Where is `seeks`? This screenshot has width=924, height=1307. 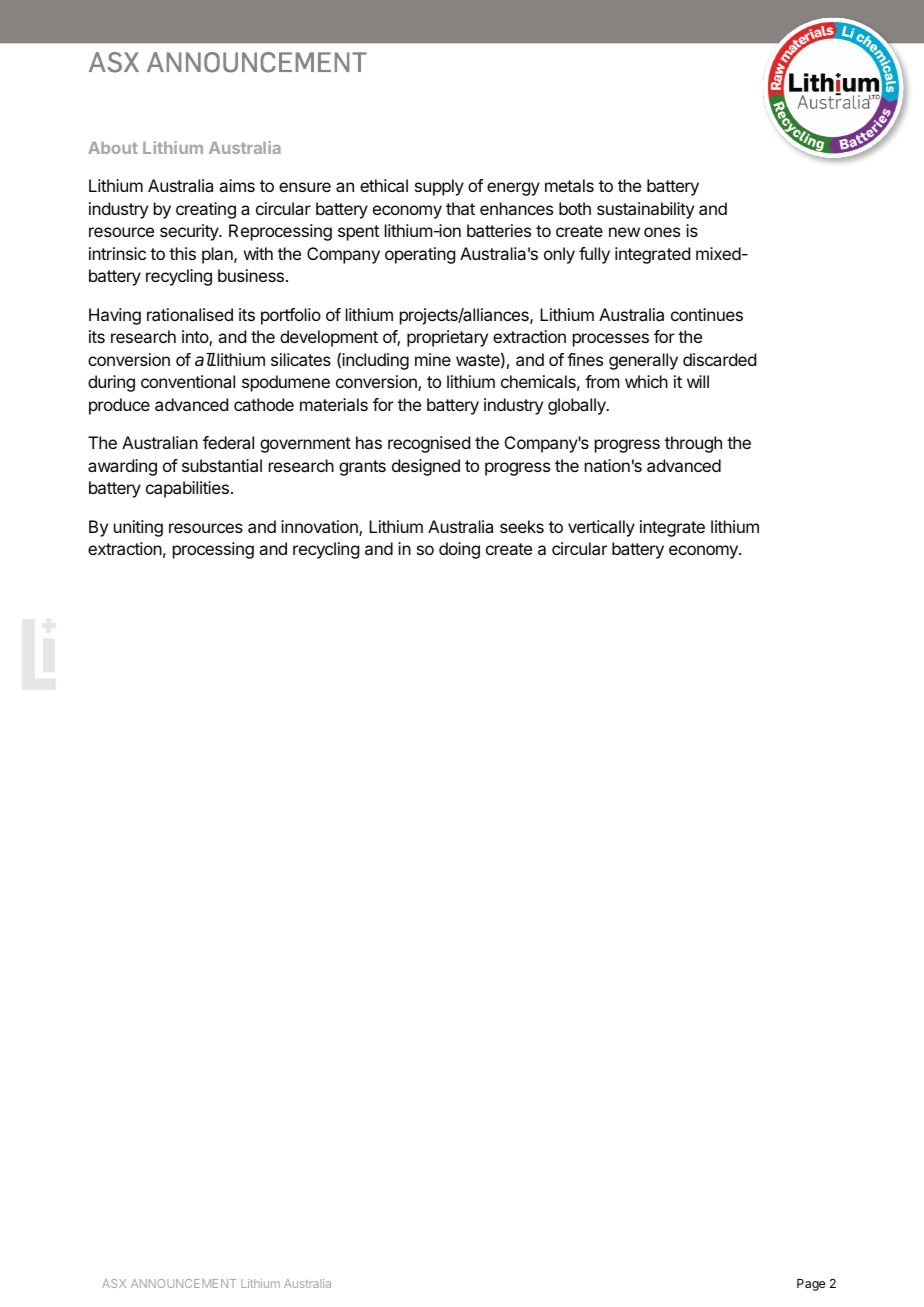
seeks is located at coordinates (522, 526).
